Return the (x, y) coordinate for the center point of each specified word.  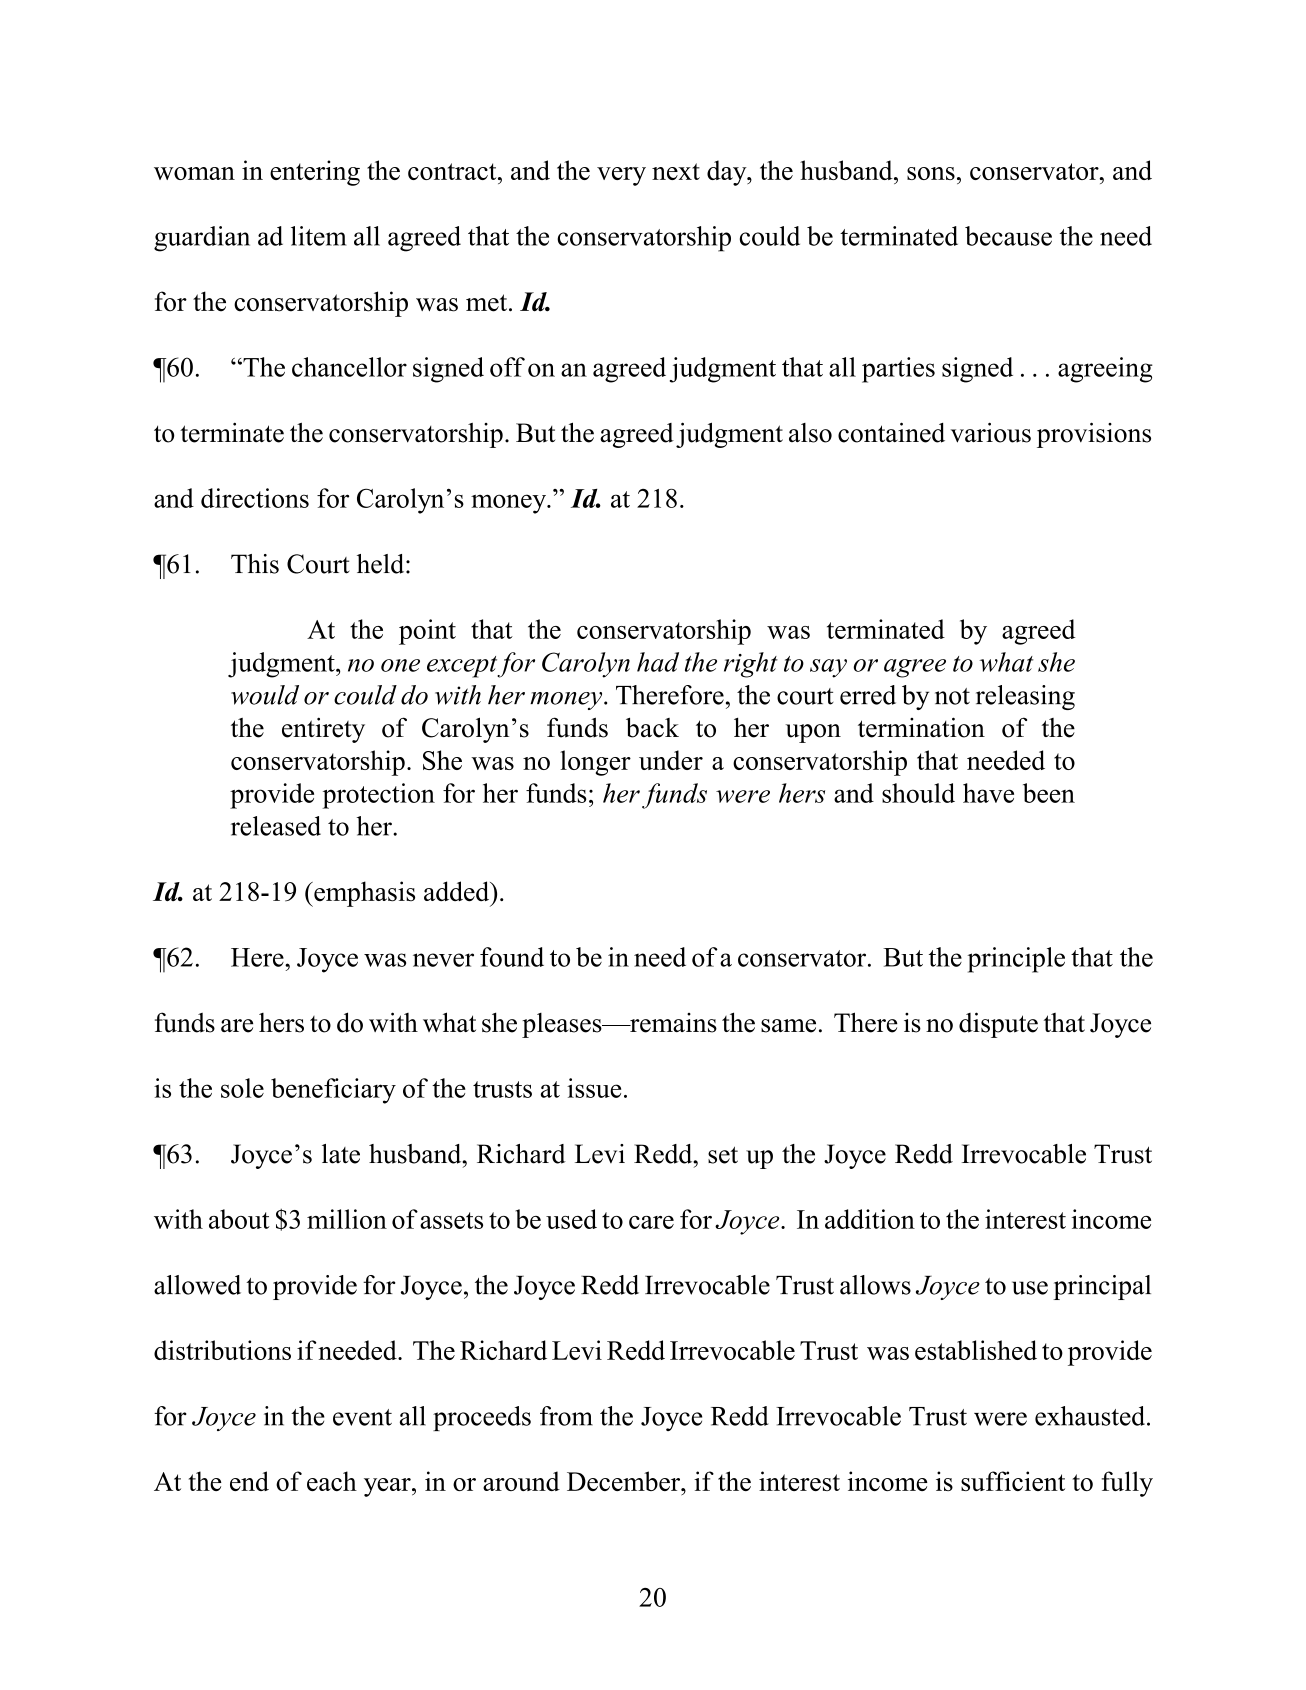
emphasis (363, 894)
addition (870, 1219)
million (347, 1219)
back (652, 727)
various (991, 432)
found (512, 957)
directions (255, 498)
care (651, 1222)
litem (319, 236)
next (676, 171)
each (332, 1481)
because (1008, 236)
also (810, 433)
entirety (323, 730)
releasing (1025, 697)
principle (1016, 960)
